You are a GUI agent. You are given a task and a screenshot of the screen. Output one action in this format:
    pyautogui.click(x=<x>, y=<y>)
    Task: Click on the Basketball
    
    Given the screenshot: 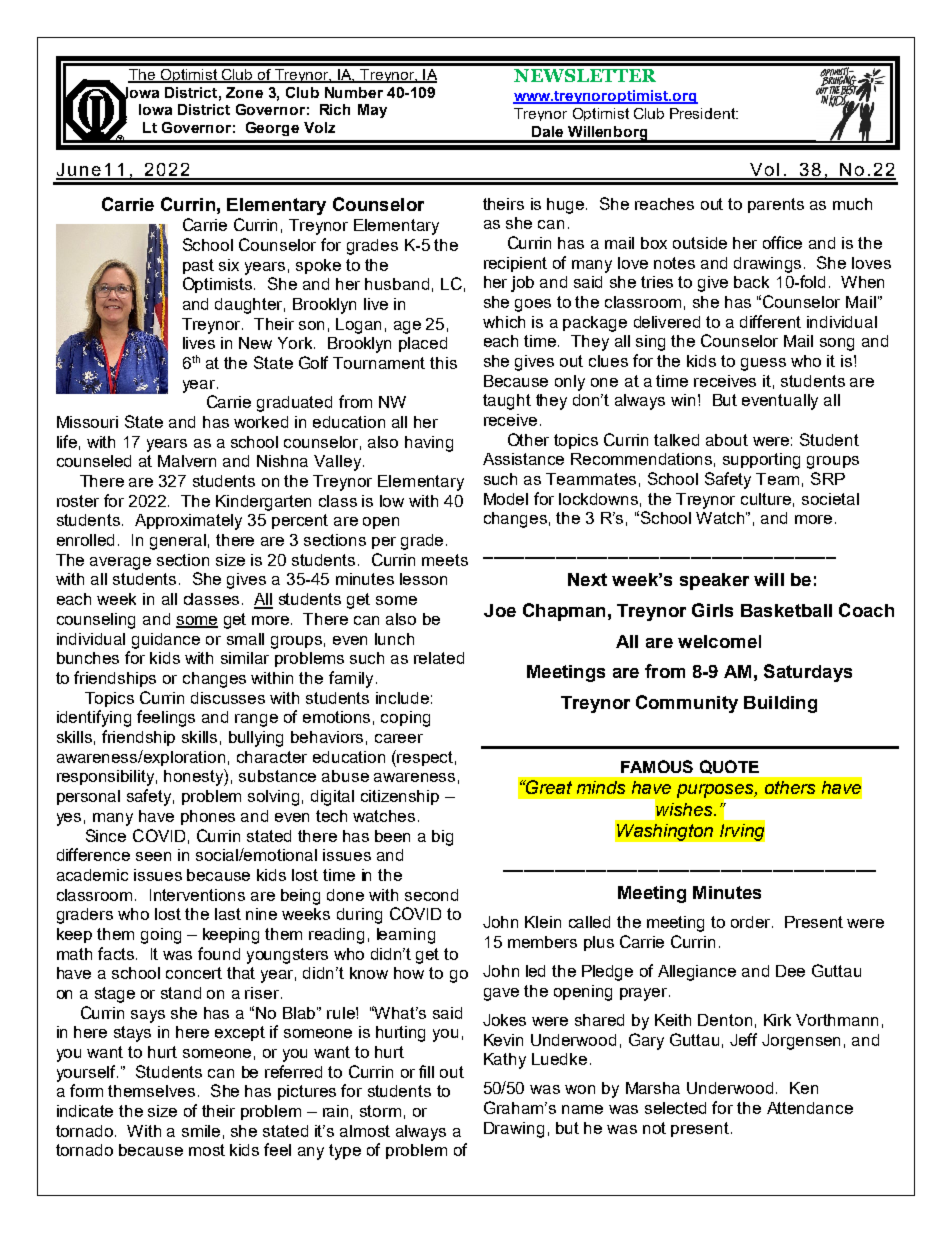 What is the action you would take?
    pyautogui.click(x=786, y=610)
